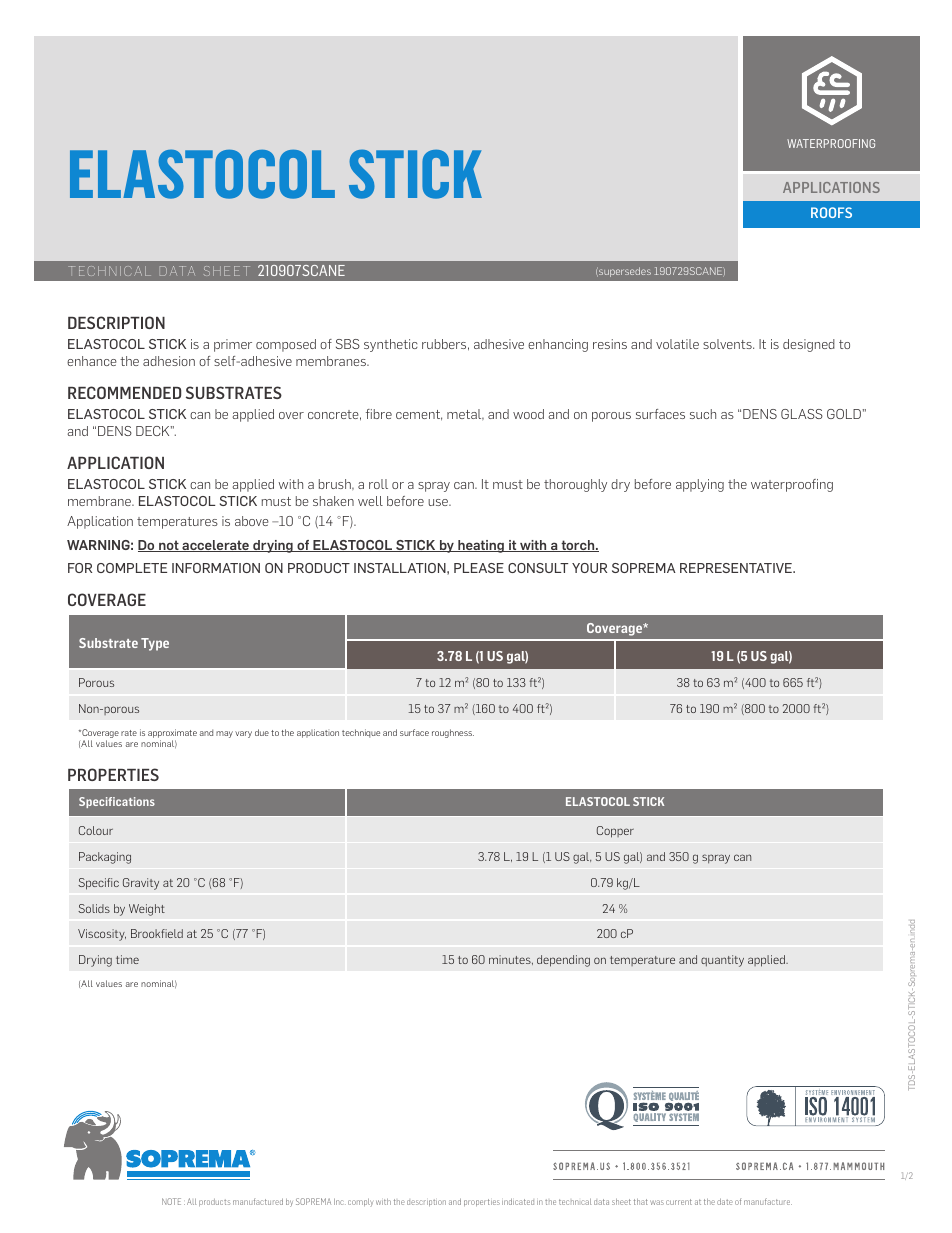  Describe the element at coordinates (737, 568) in the screenshot. I see `REPRESENTATIVE` at that location.
